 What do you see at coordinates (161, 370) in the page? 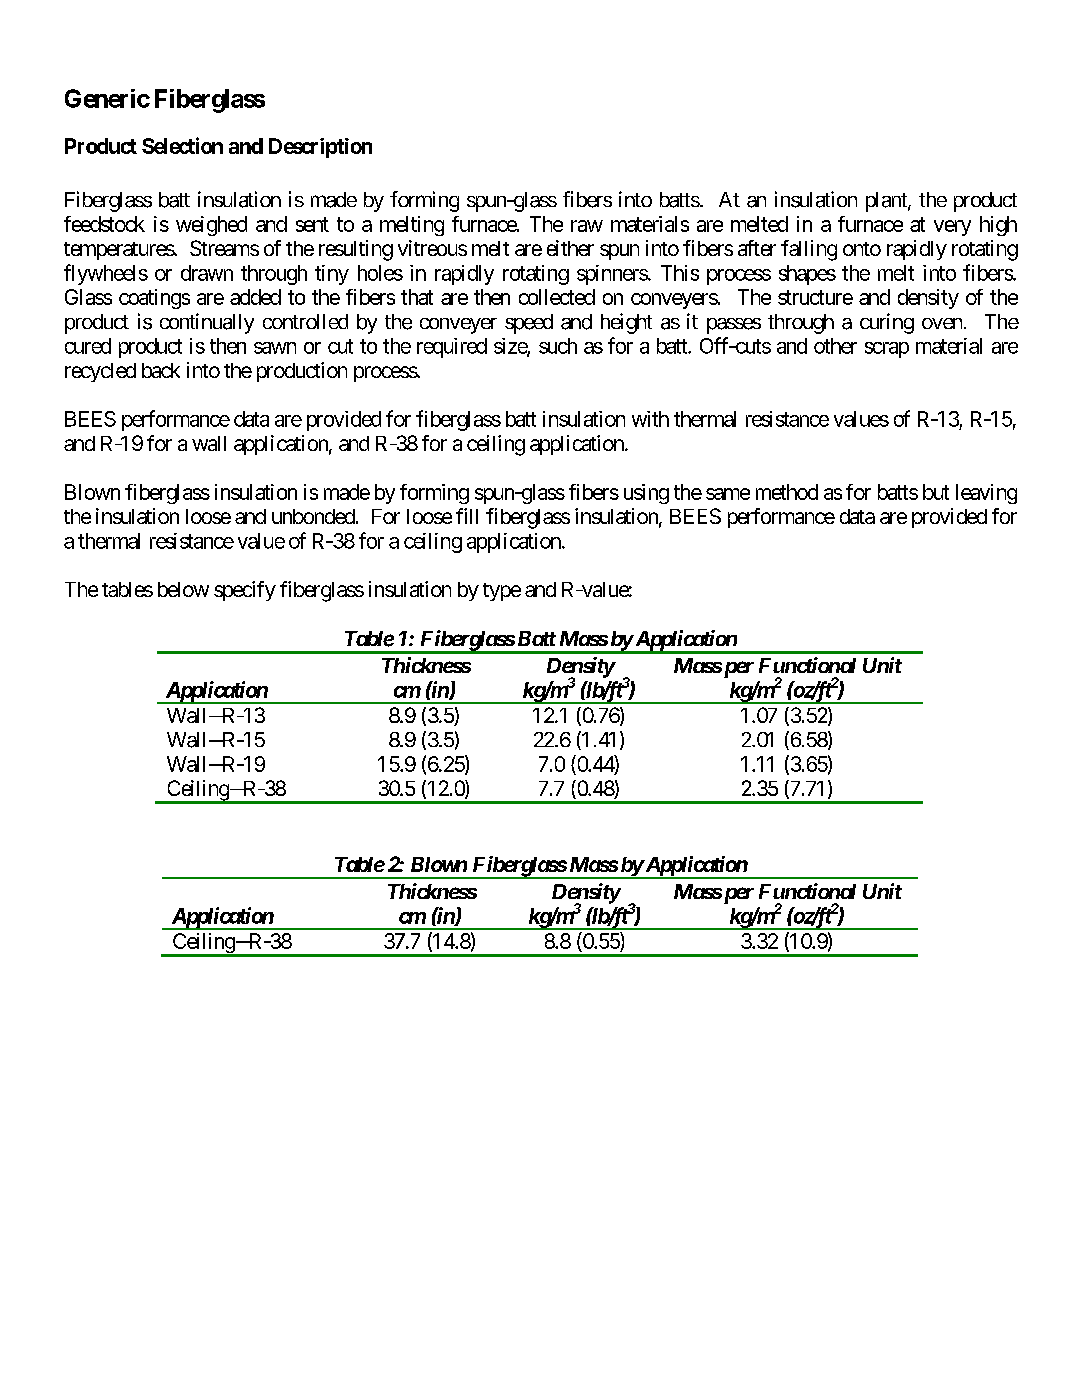
I see `back` at bounding box center [161, 370].
